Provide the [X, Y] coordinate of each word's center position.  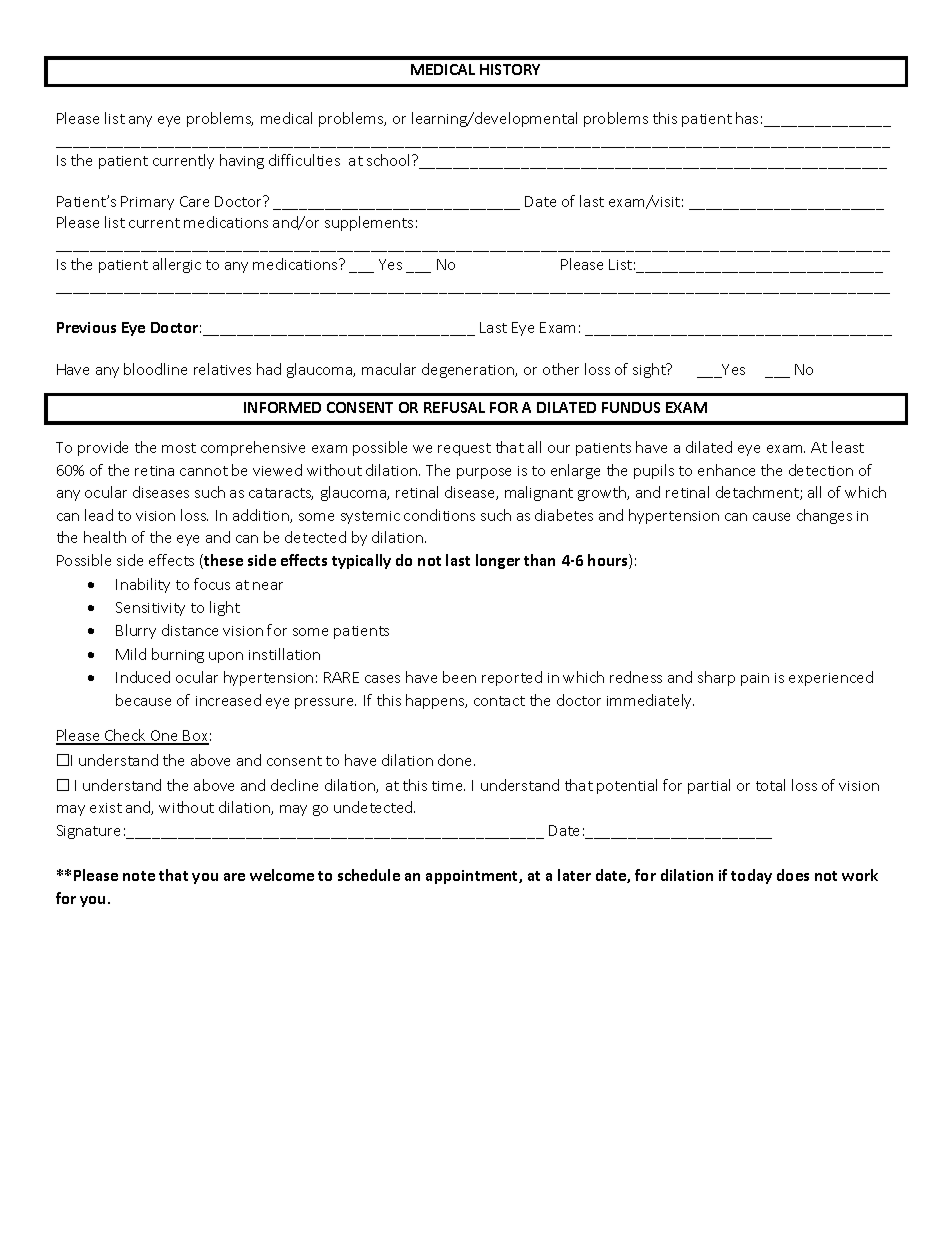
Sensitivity [150, 609]
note [139, 876]
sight [650, 370]
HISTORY [510, 69]
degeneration [469, 370]
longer [498, 561]
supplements [369, 223]
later [574, 875]
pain [755, 679]
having [242, 161]
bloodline [155, 369]
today [751, 876]
